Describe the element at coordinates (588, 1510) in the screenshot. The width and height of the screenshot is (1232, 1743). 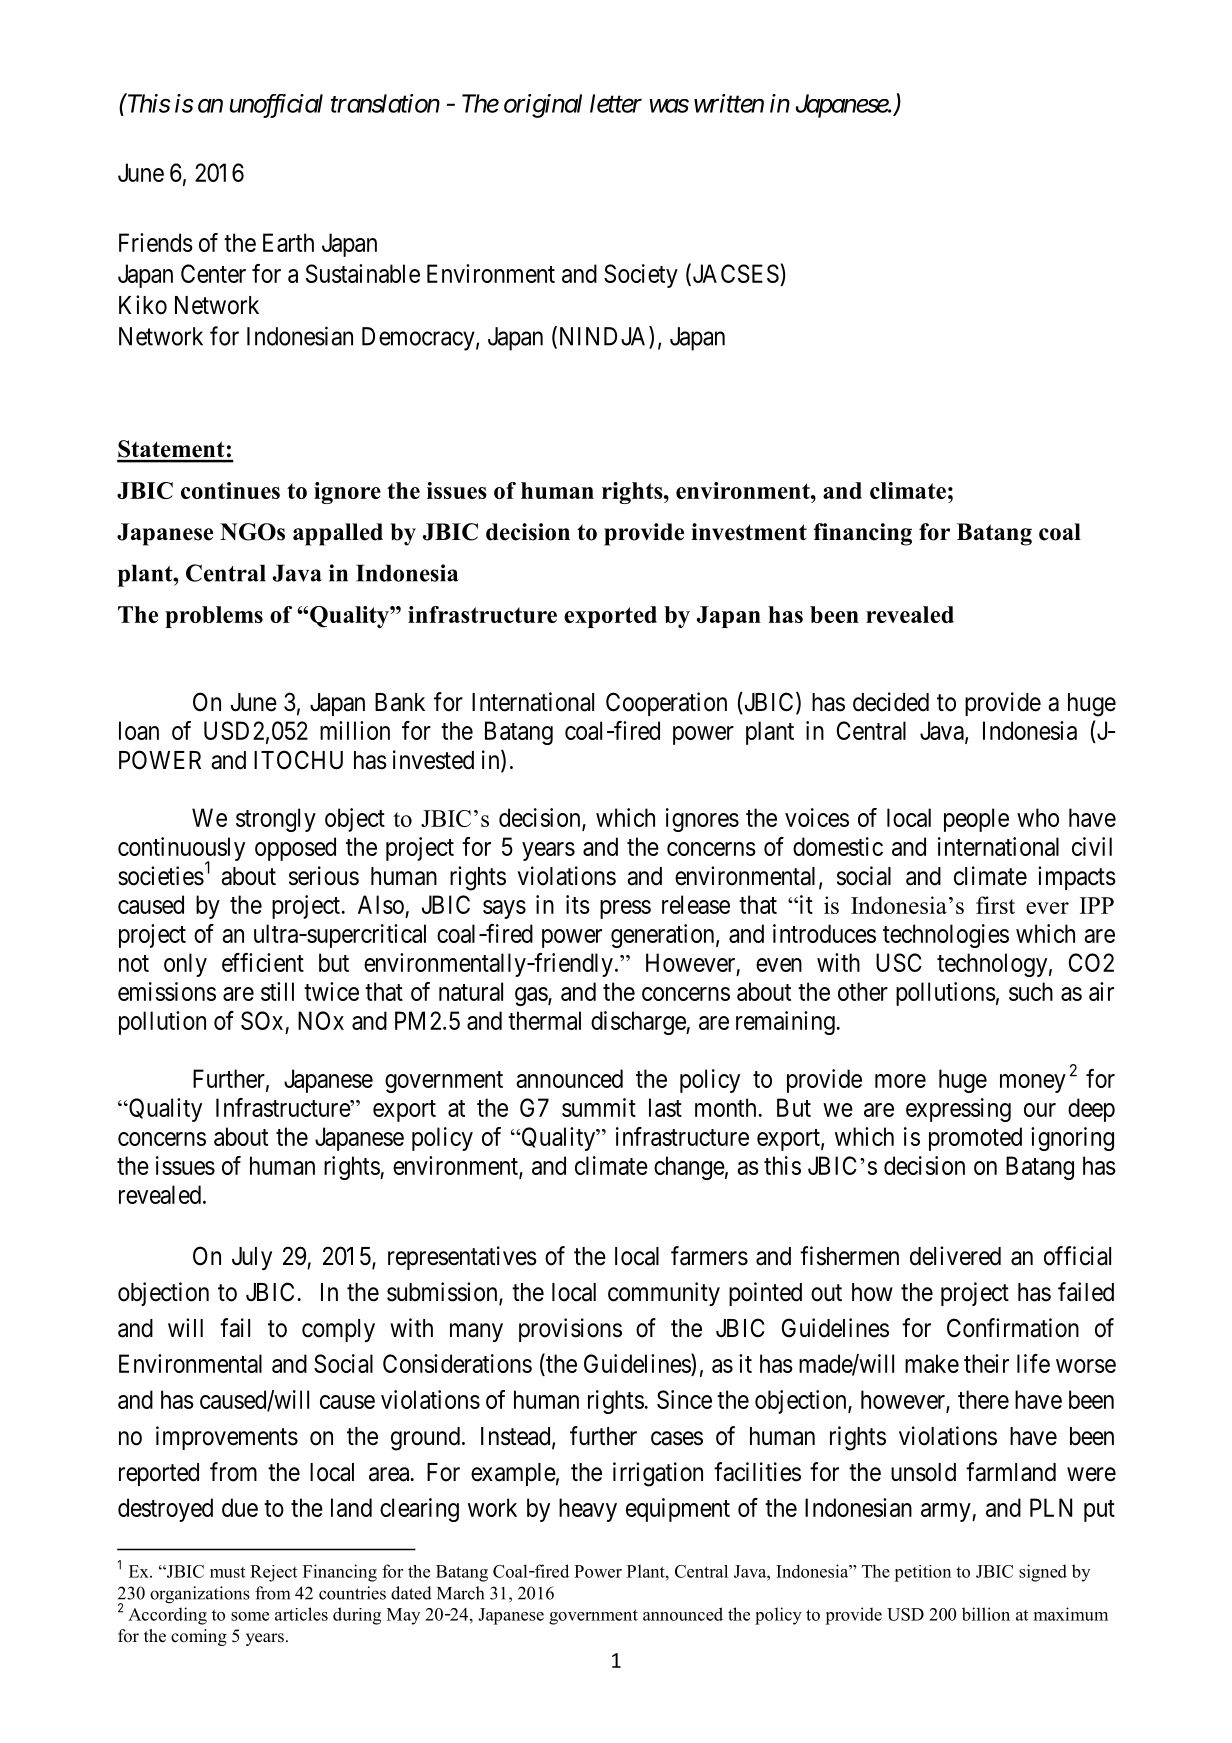
I see `heavy` at that location.
